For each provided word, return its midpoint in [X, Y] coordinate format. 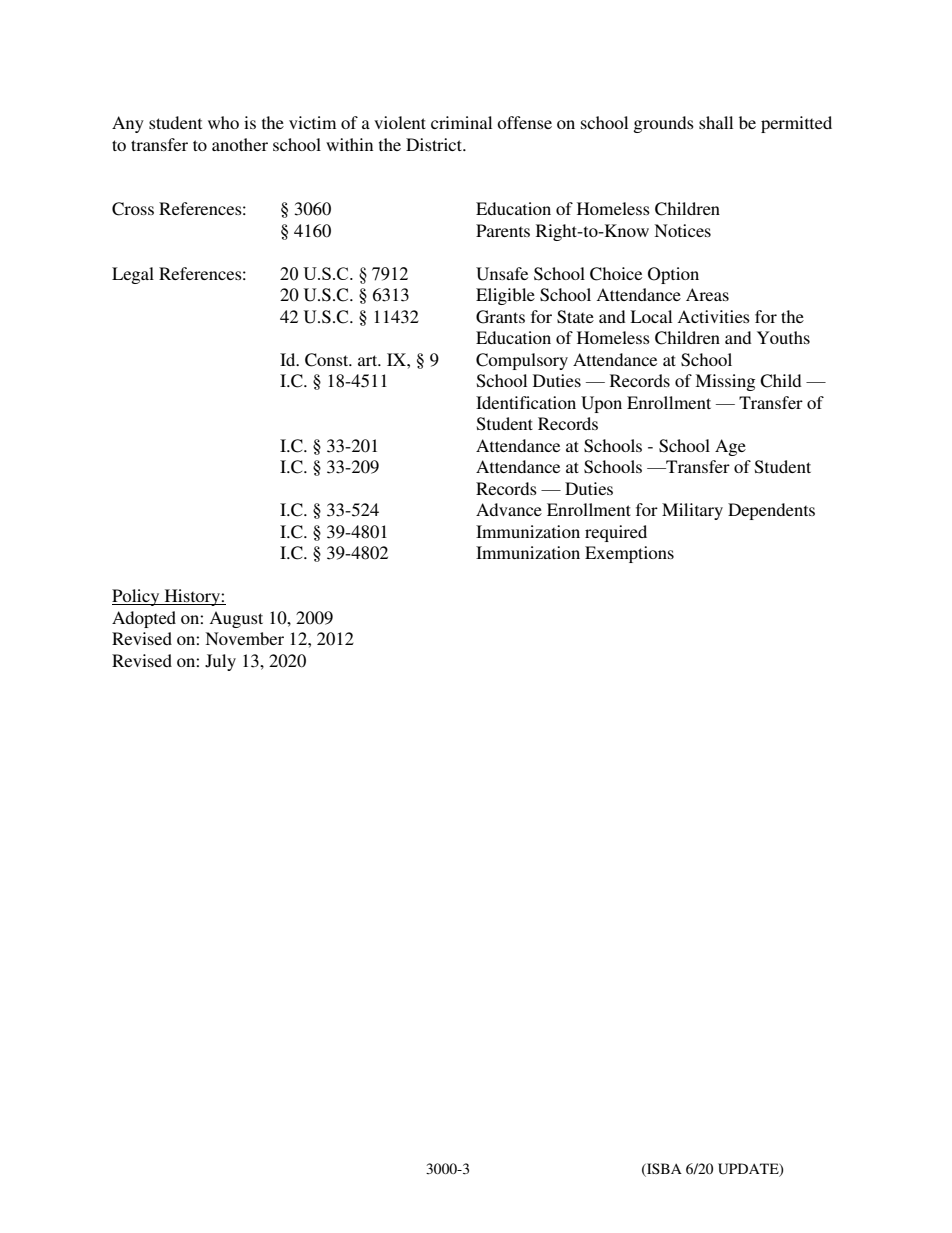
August [236, 619]
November [244, 638]
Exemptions [629, 554]
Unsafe [502, 274]
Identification [526, 402]
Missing [725, 382]
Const [328, 360]
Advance [509, 509]
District [435, 144]
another [240, 144]
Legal [133, 275]
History [192, 597]
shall [716, 122]
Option [673, 275]
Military [692, 511]
